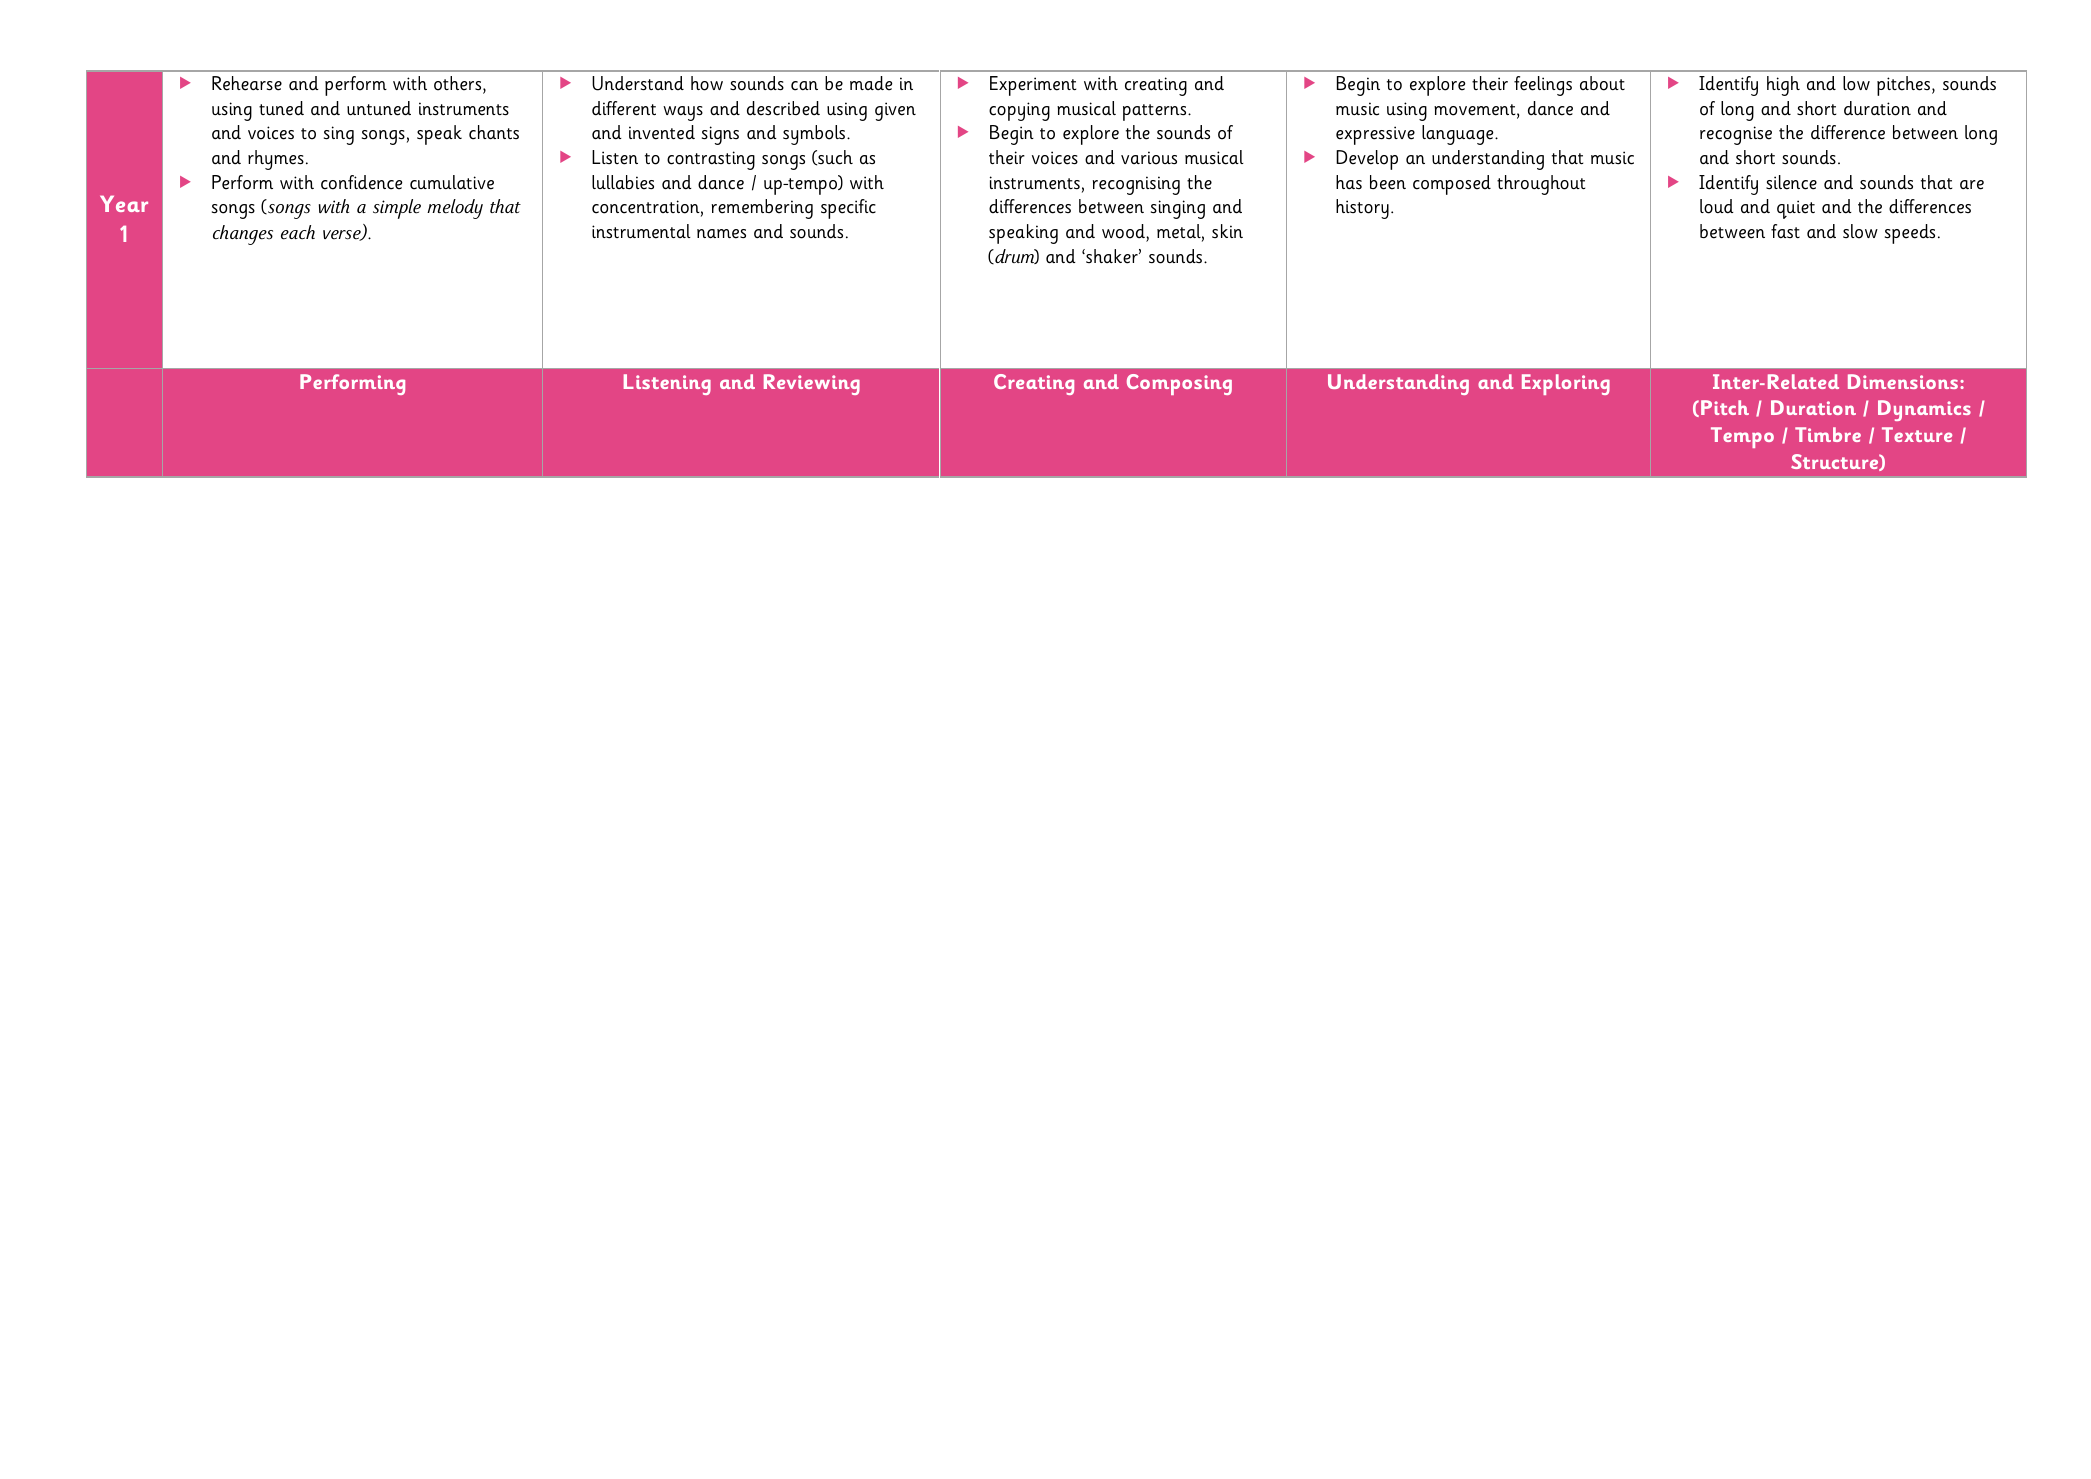  Describe the element at coordinates (343, 235) in the screenshot. I see `verse` at that location.
